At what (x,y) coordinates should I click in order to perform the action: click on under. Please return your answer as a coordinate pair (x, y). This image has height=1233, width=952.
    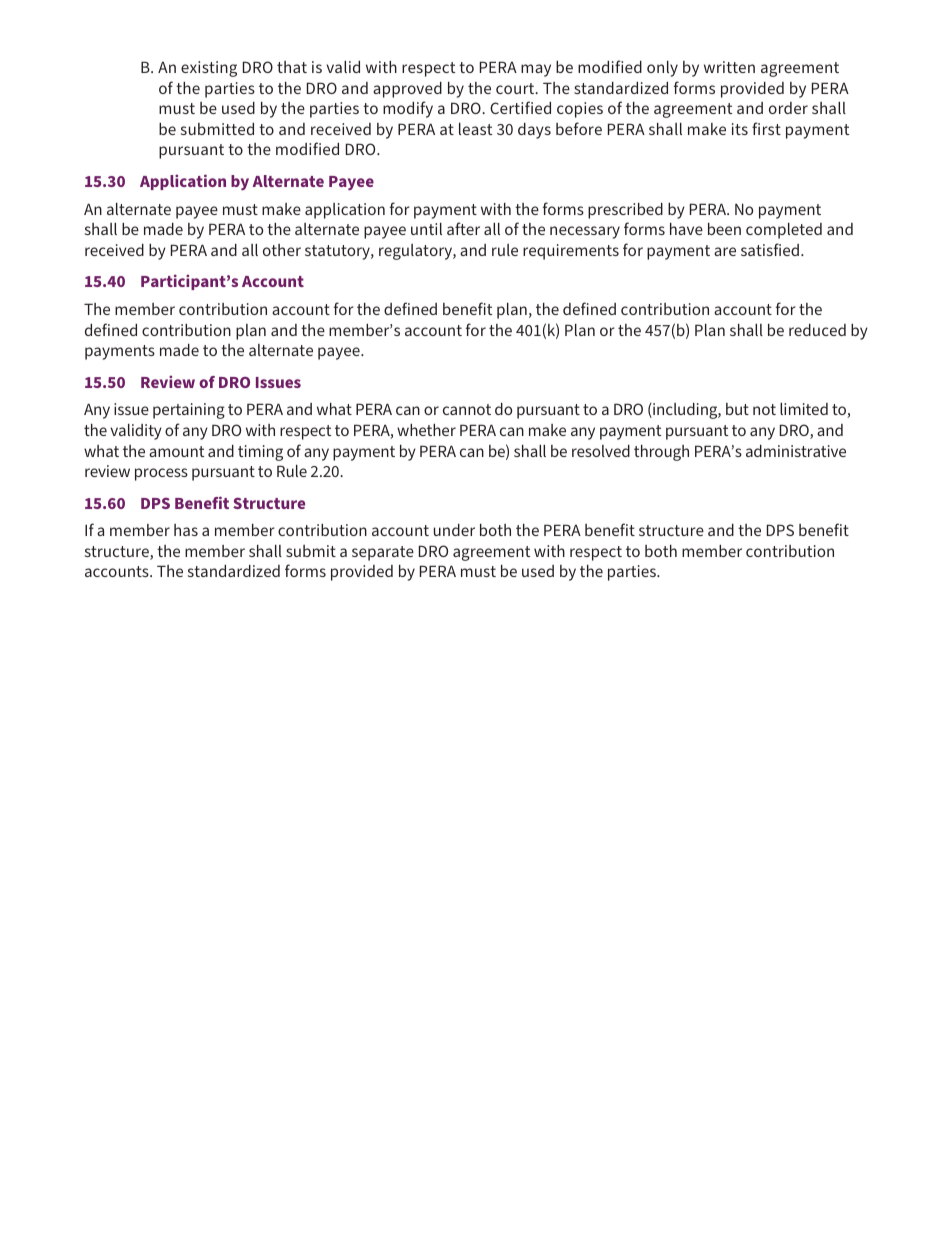
    Looking at the image, I should click on (454, 530).
